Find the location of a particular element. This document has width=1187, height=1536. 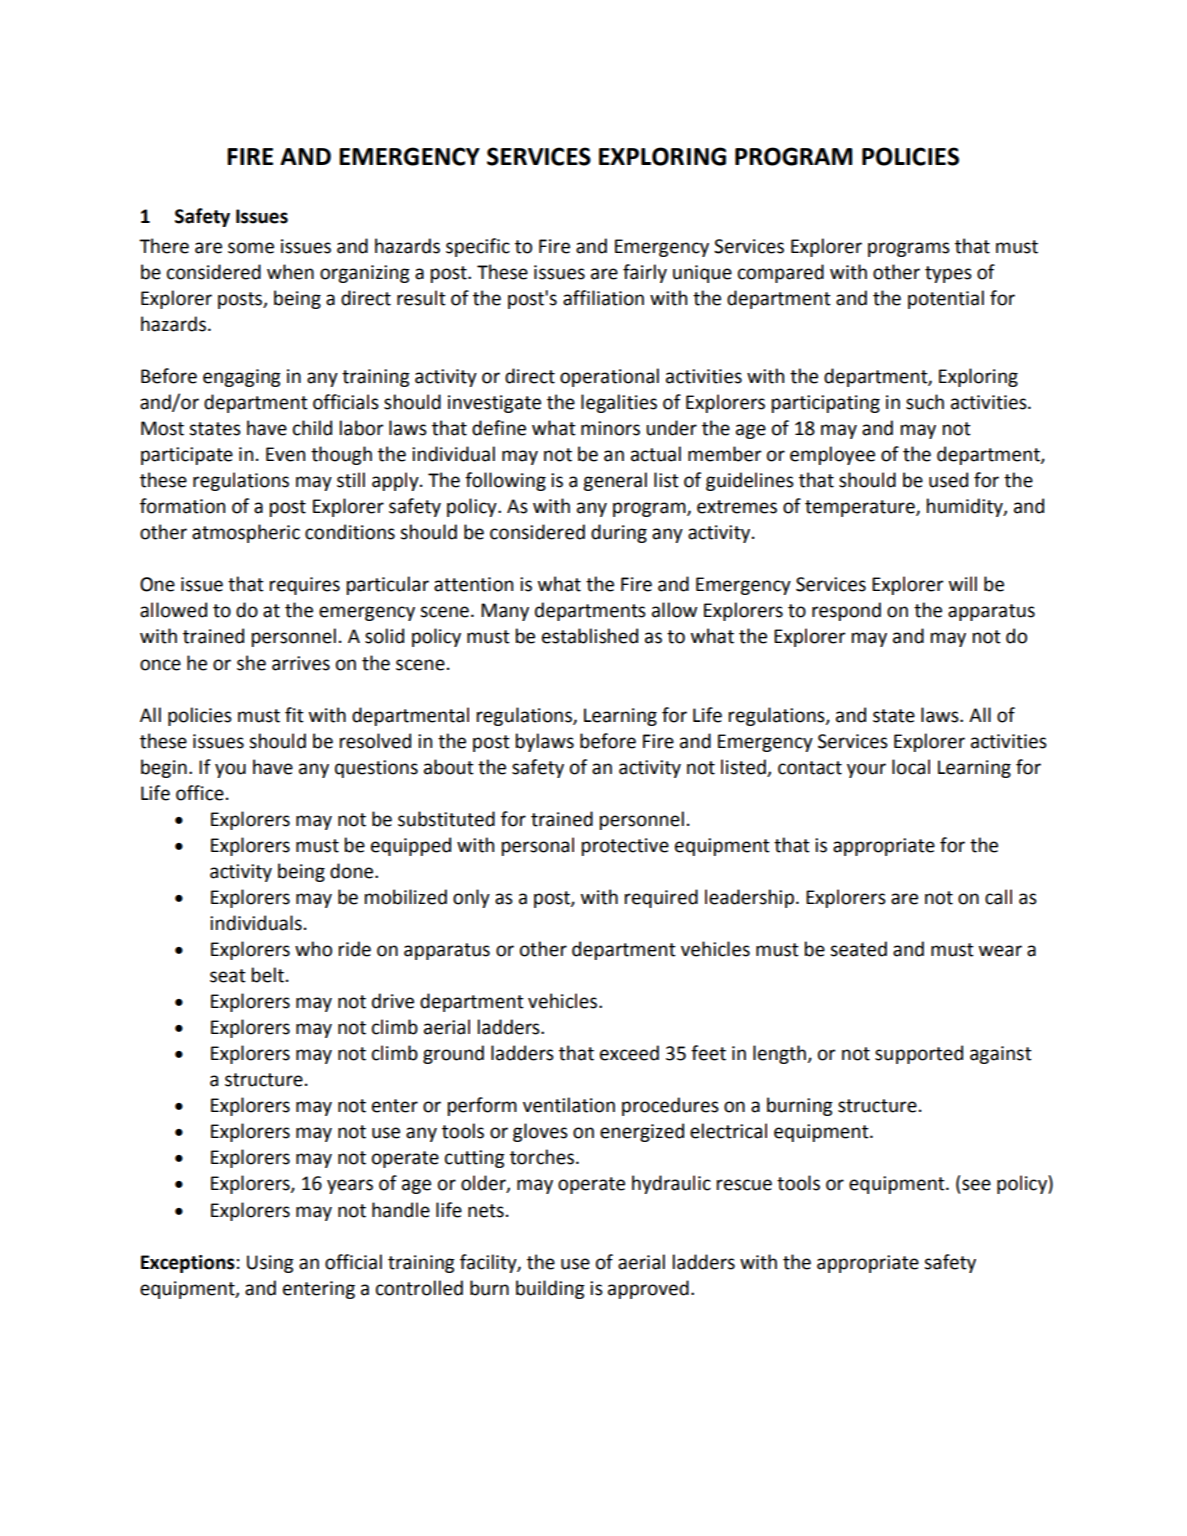

building is located at coordinates (550, 1289).
